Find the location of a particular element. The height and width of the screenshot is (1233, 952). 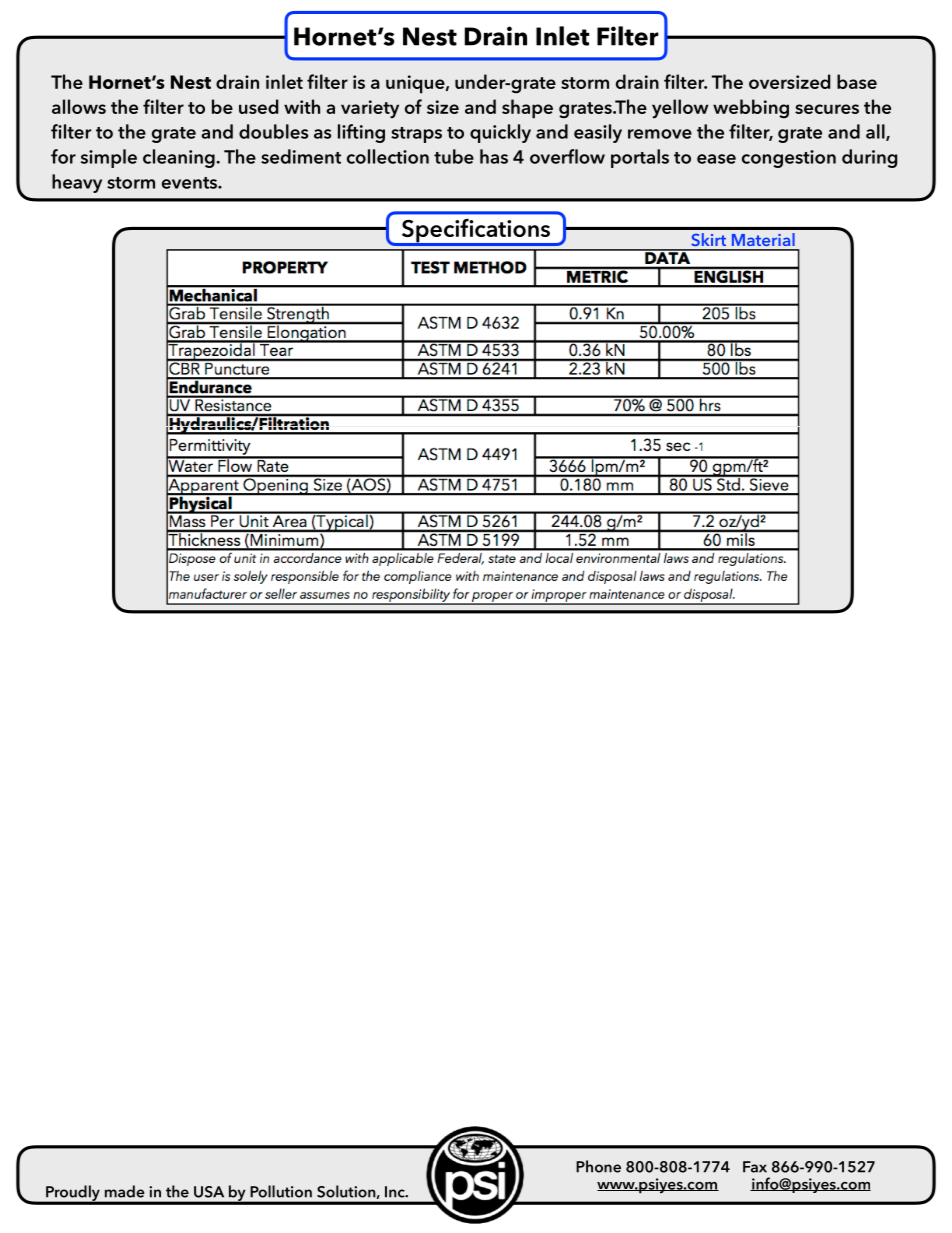

Specifications is located at coordinates (475, 232).
